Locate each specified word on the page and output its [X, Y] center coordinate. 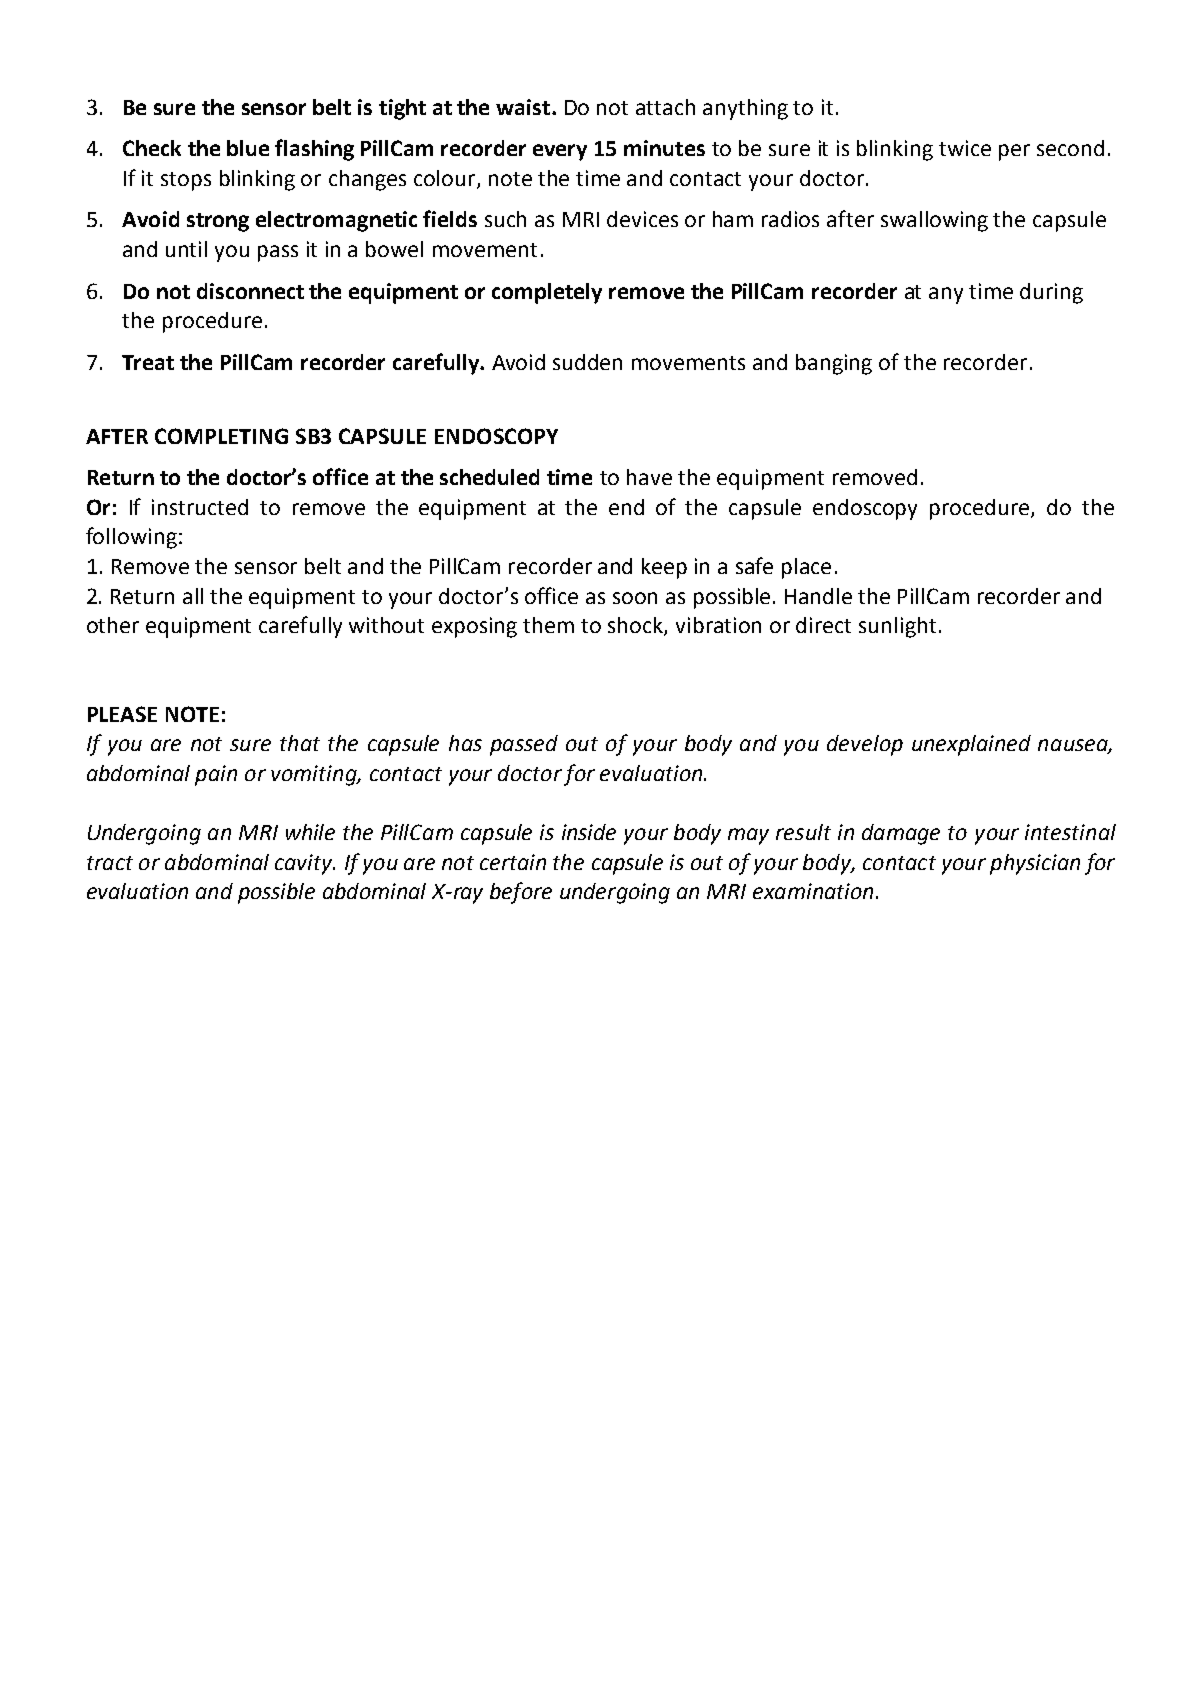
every [560, 152]
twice [965, 148]
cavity [305, 864]
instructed [200, 507]
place [806, 568]
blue [248, 148]
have [649, 477]
